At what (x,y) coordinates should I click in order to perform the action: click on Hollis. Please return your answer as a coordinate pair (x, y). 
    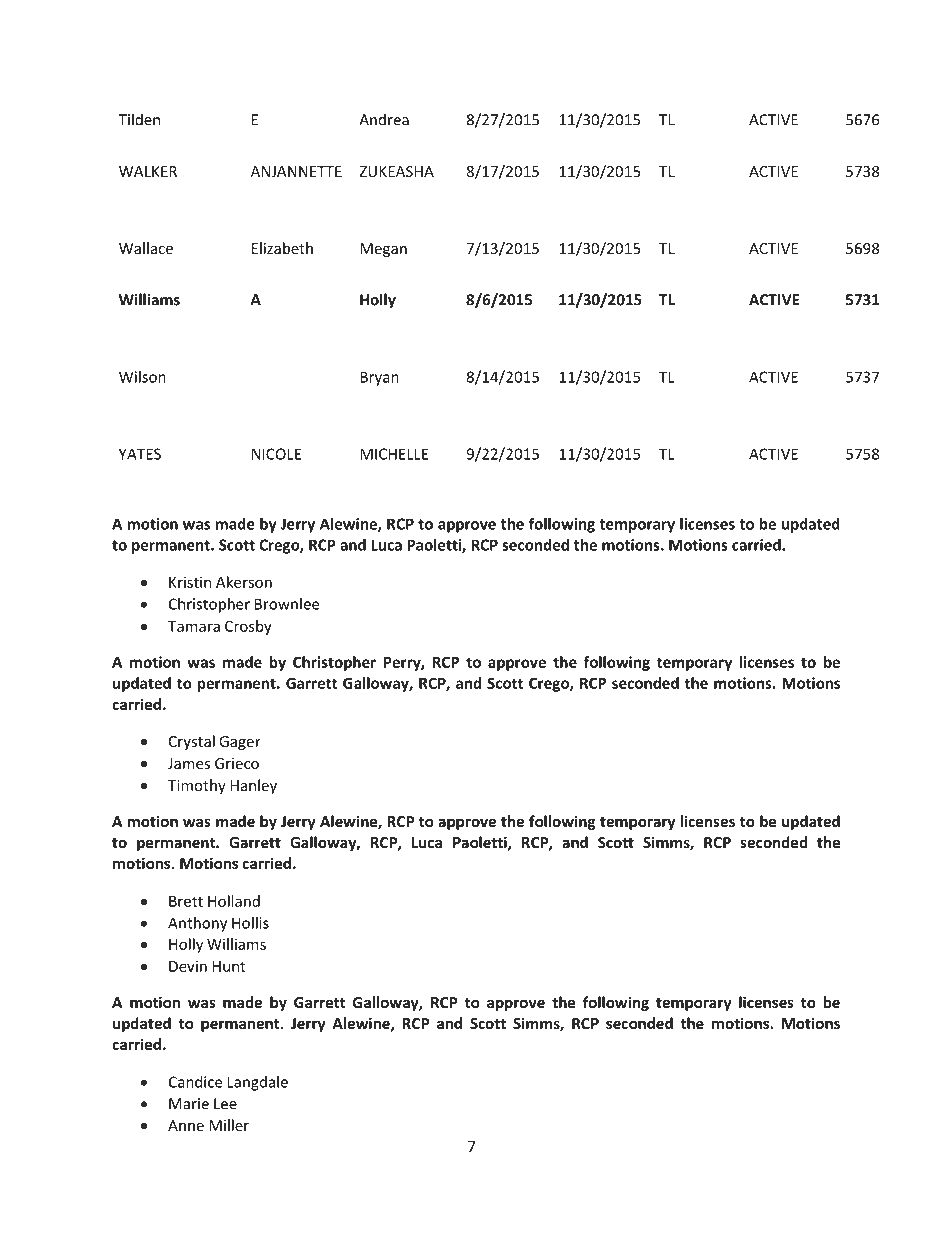
    Looking at the image, I should click on (250, 923).
